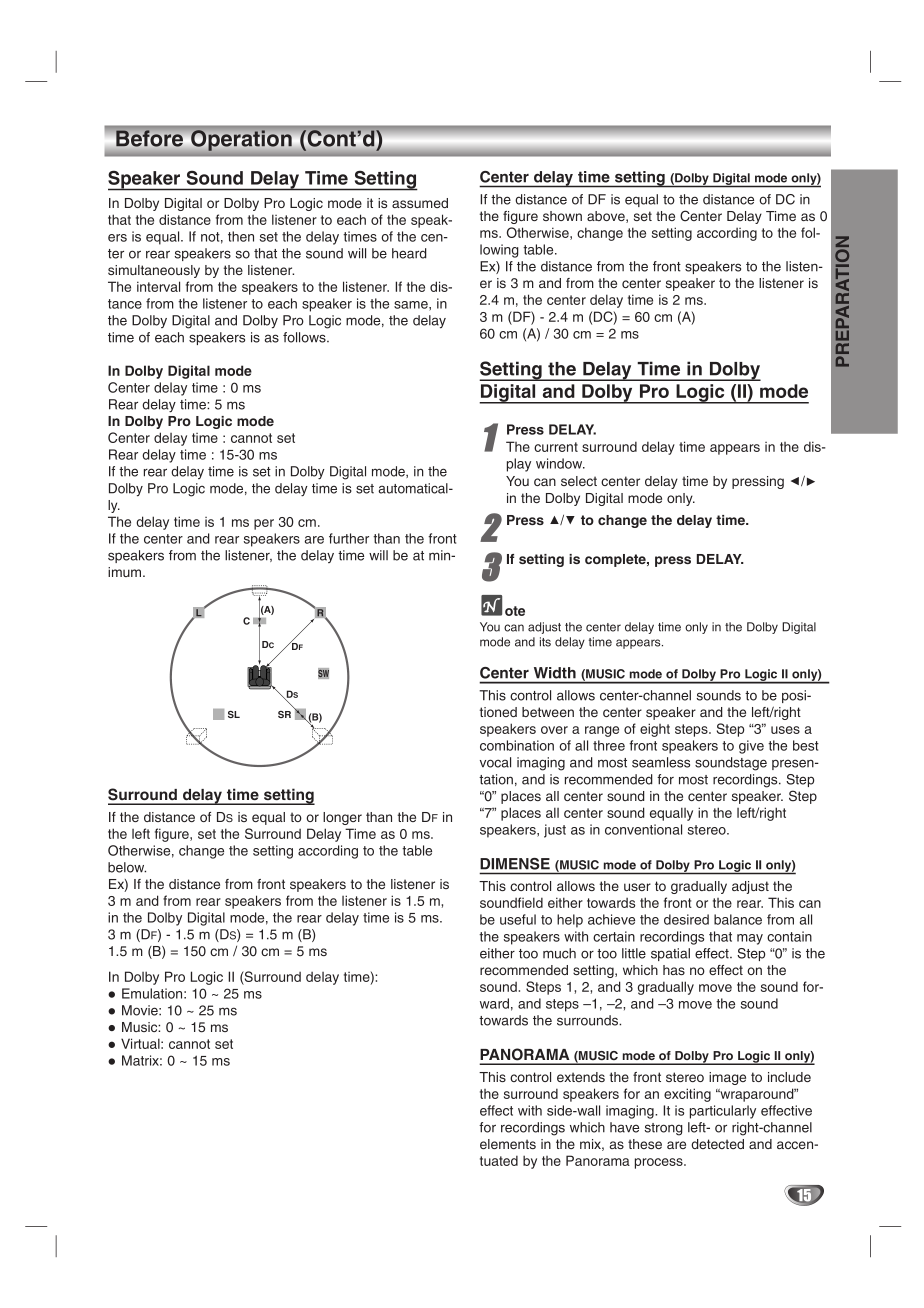 The image size is (924, 1308). I want to click on shown, so click(562, 216).
